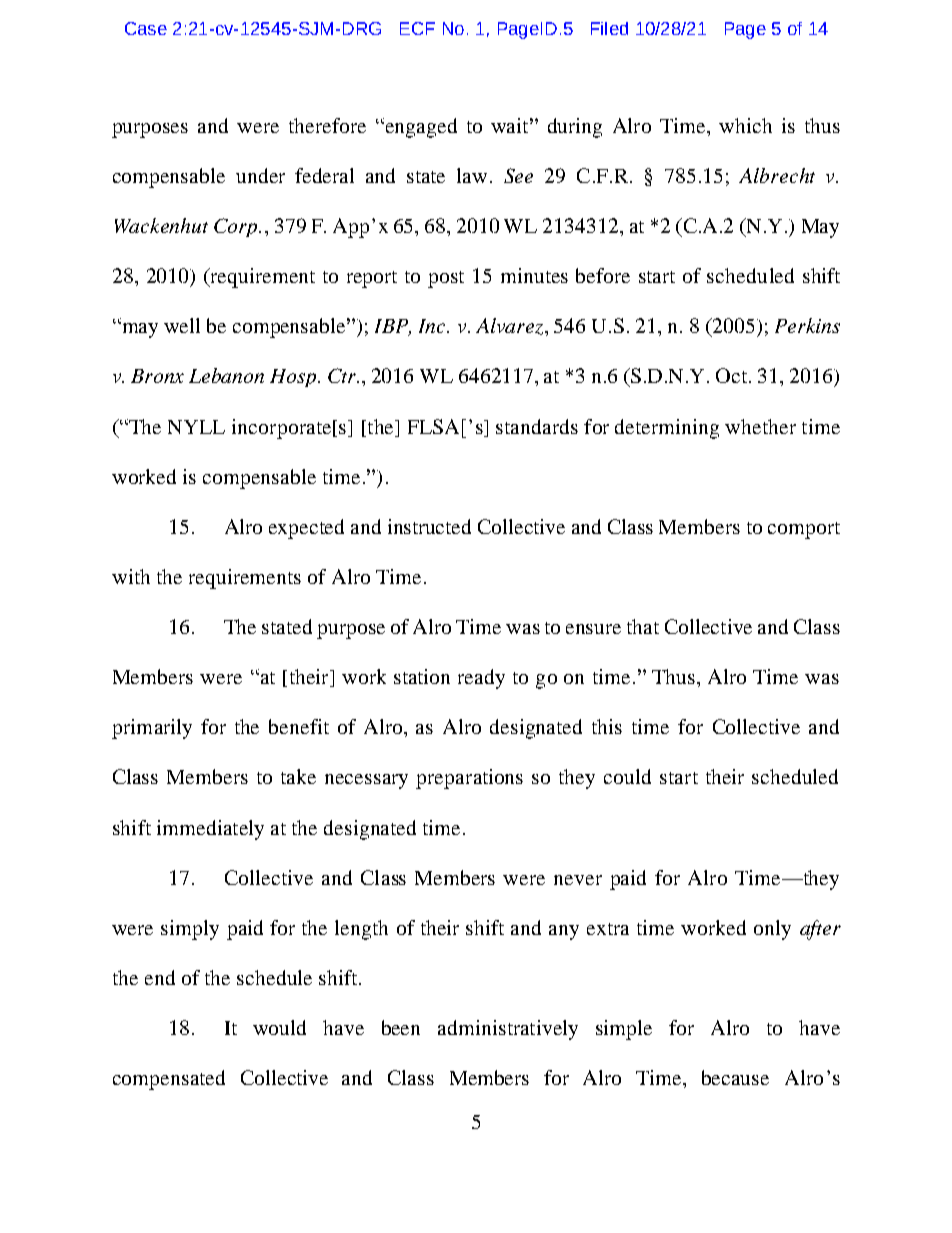 This image has height=1233, width=952. What do you see at coordinates (731, 375) in the image?
I see `Oct` at bounding box center [731, 375].
